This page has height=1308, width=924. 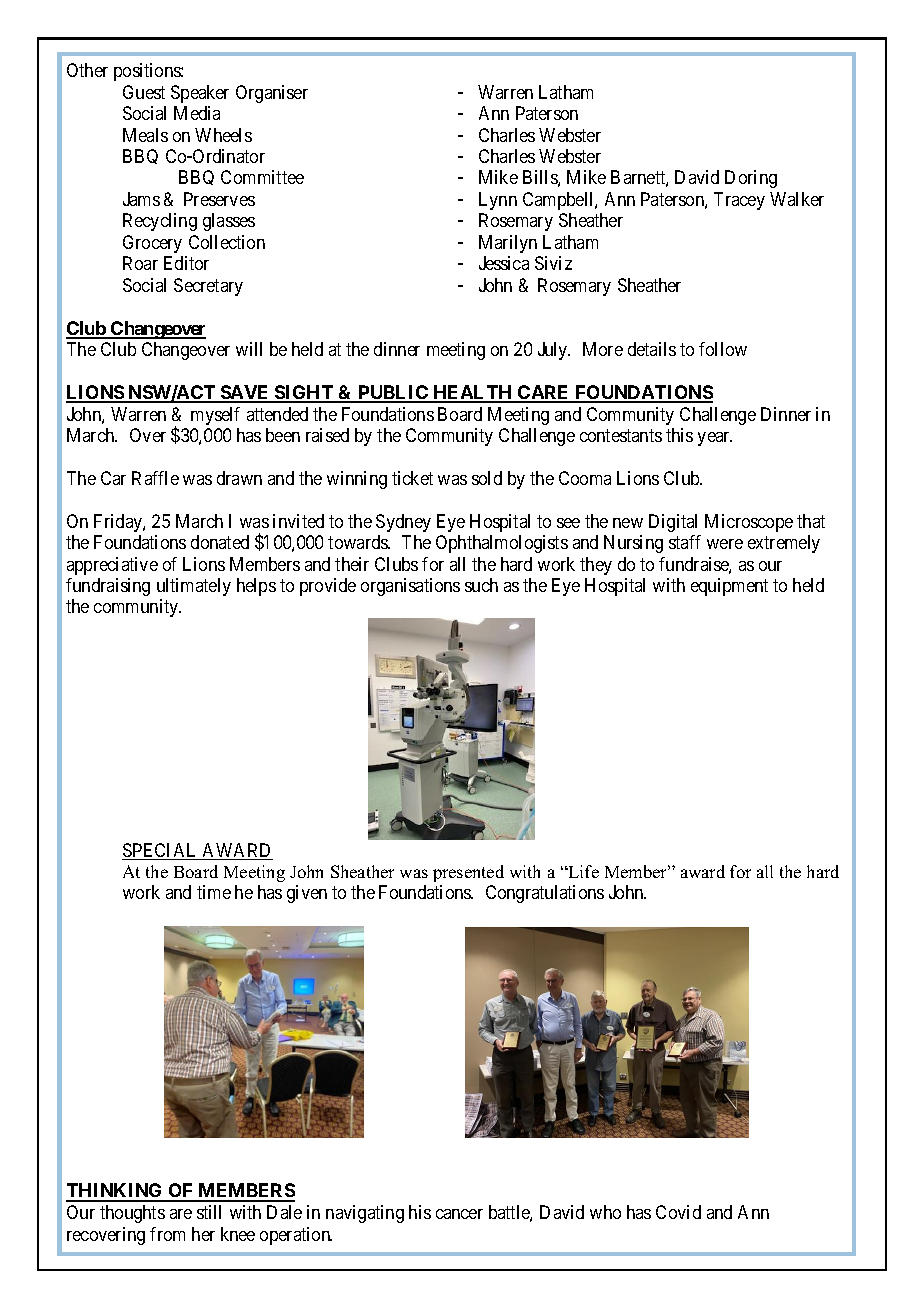 I want to click on presented, so click(x=468, y=873).
